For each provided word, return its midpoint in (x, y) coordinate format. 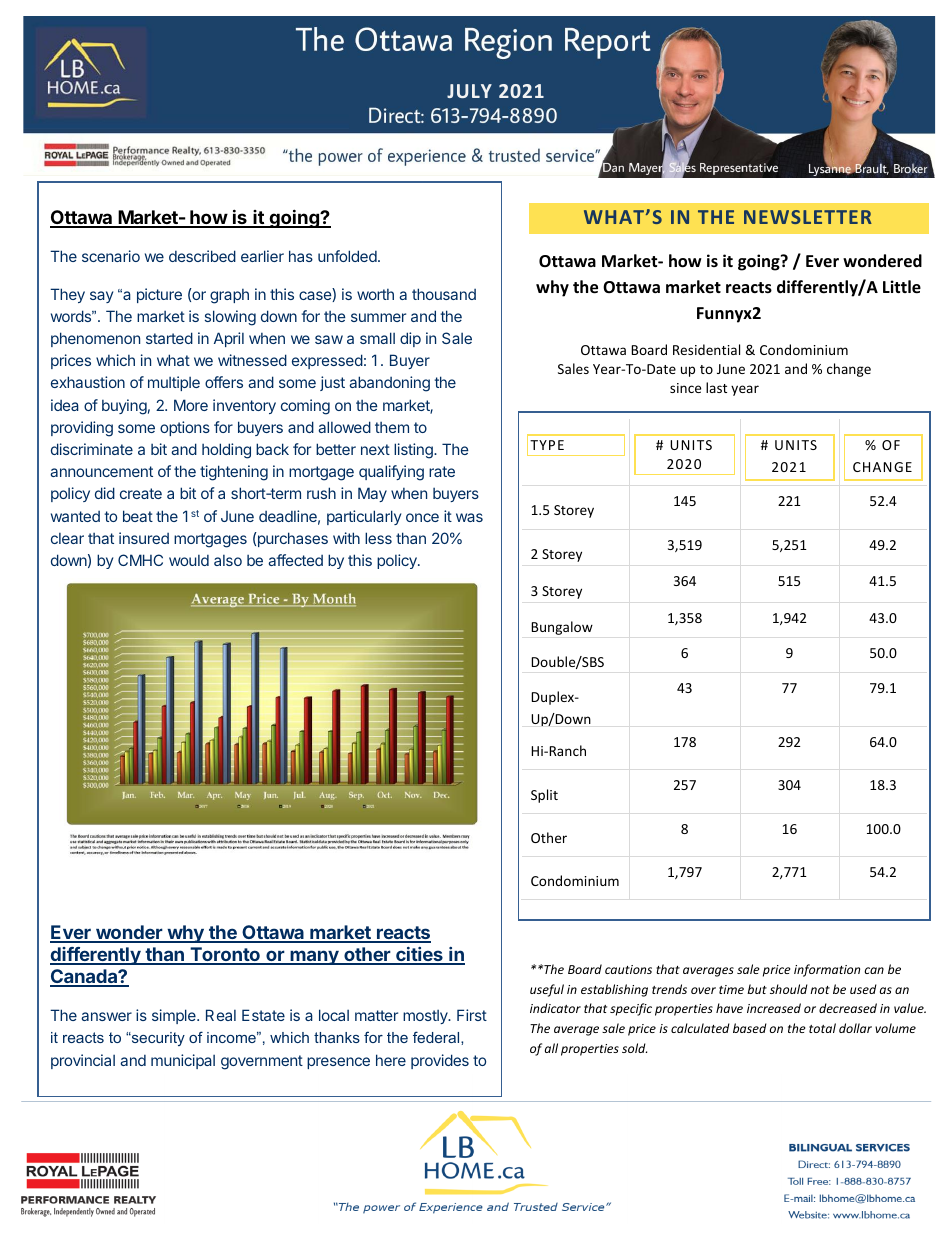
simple (175, 1016)
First (472, 1015)
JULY (469, 91)
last (716, 387)
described (202, 256)
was (469, 517)
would (189, 560)
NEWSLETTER (808, 217)
